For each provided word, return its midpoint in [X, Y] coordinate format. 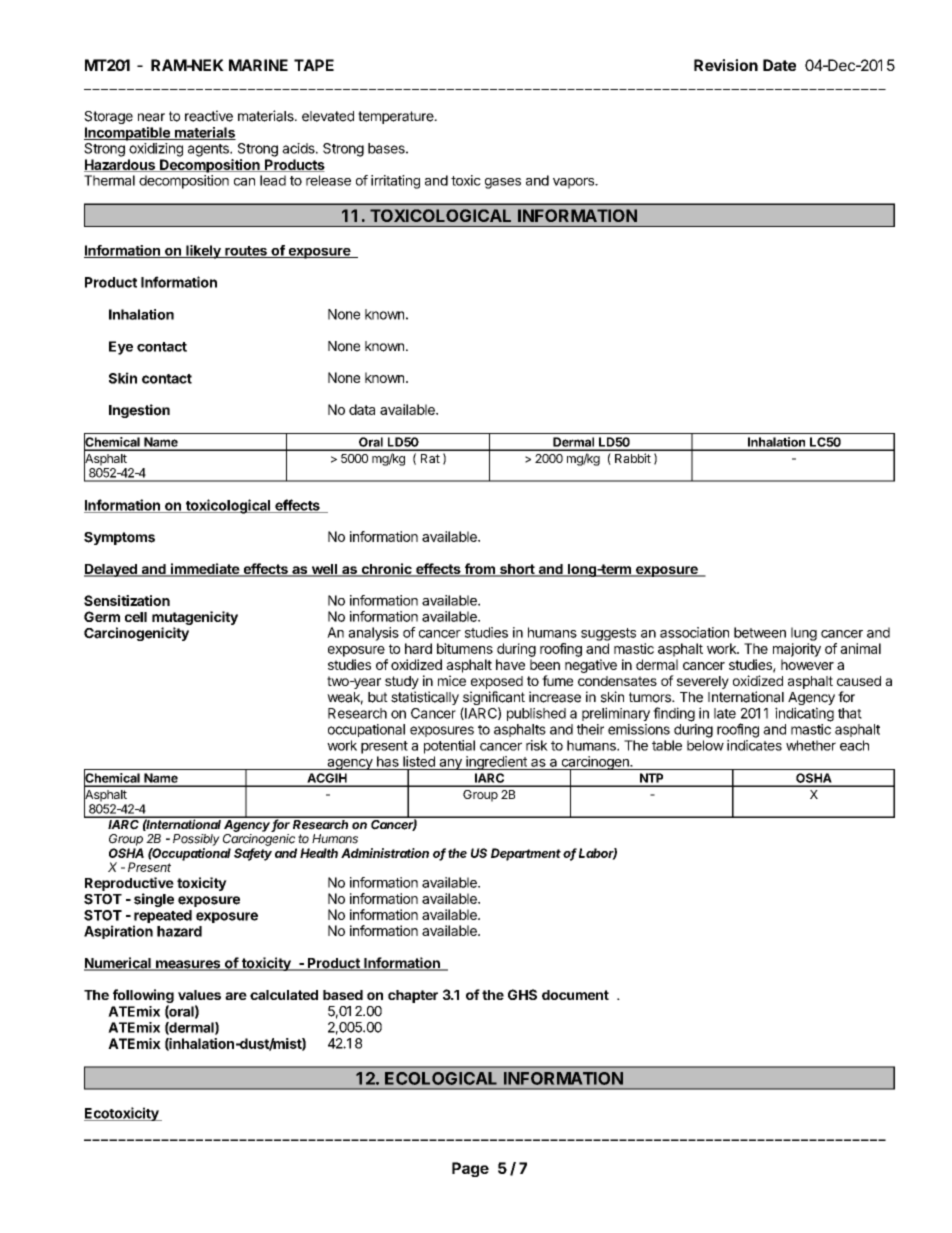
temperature [397, 117]
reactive [209, 116]
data [362, 409]
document [575, 995]
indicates [754, 745]
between [760, 632]
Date [779, 65]
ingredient [496, 763]
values [199, 995]
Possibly [196, 840]
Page [470, 1169]
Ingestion [139, 411]
